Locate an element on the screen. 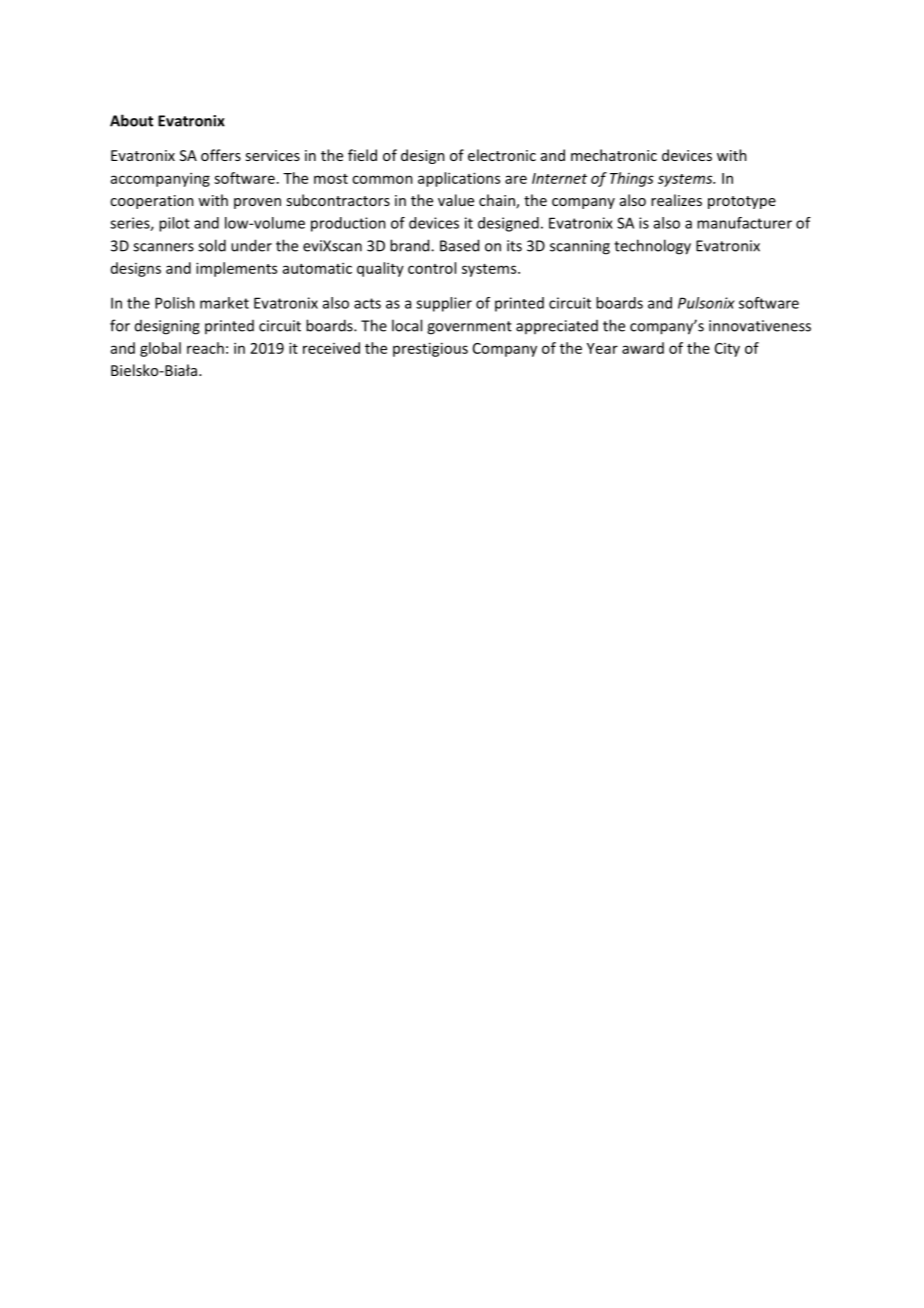 The height and width of the screenshot is (1308, 924). brand is located at coordinates (411, 245).
